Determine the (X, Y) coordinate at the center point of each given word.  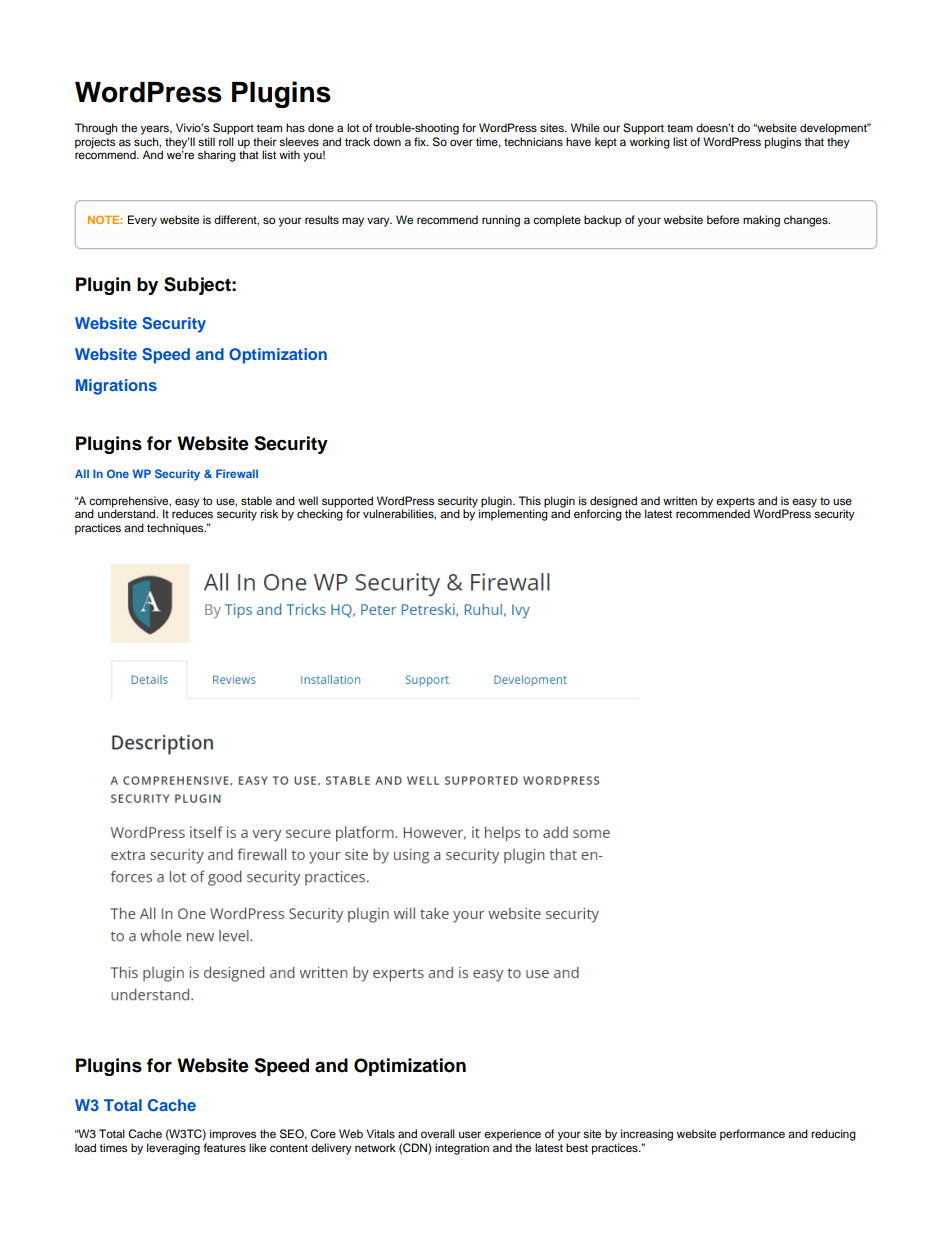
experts (735, 503)
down (387, 141)
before (723, 219)
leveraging (173, 1149)
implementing (513, 515)
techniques (176, 529)
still (206, 141)
